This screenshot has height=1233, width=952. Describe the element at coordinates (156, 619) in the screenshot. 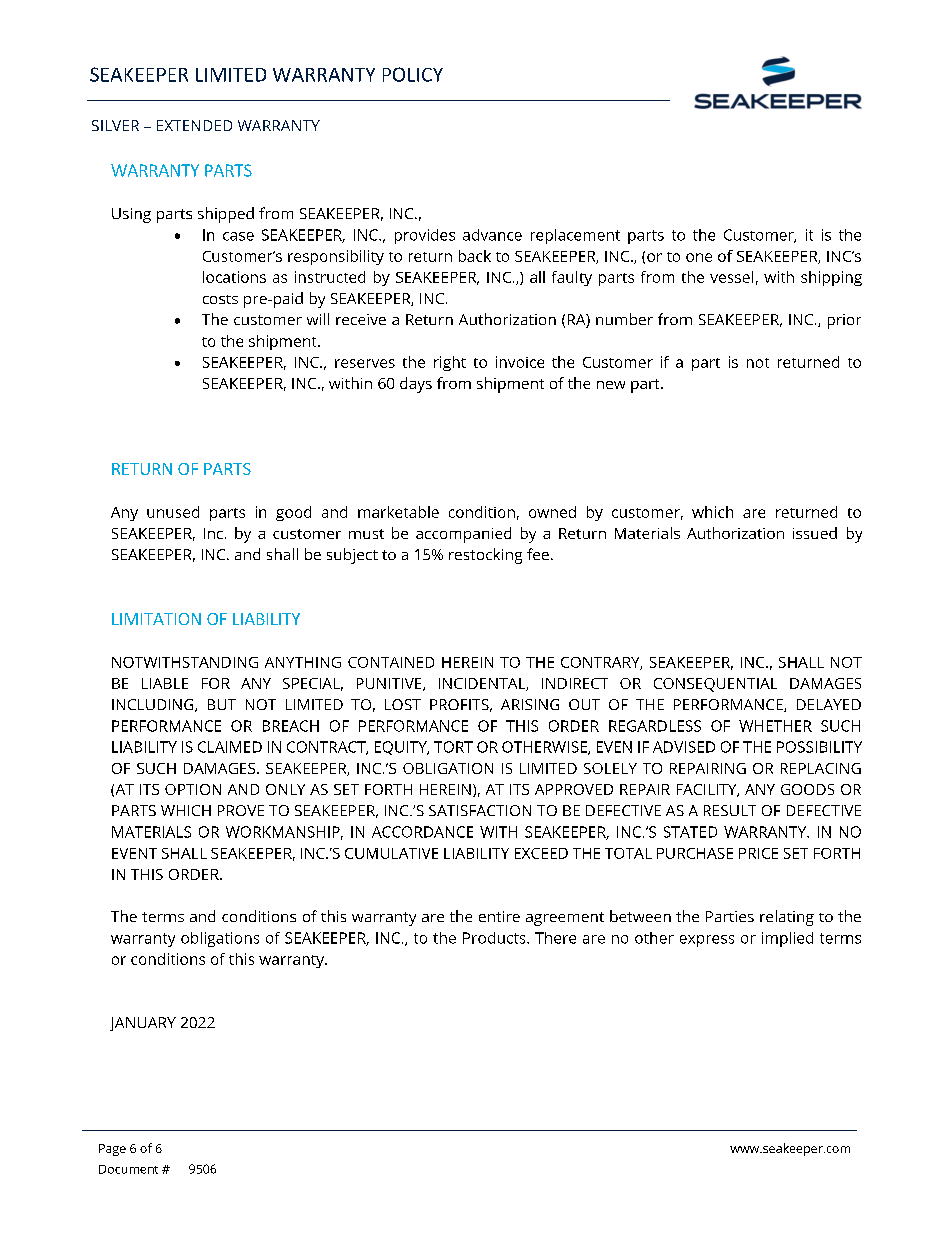

I see `LIMITATION` at that location.
